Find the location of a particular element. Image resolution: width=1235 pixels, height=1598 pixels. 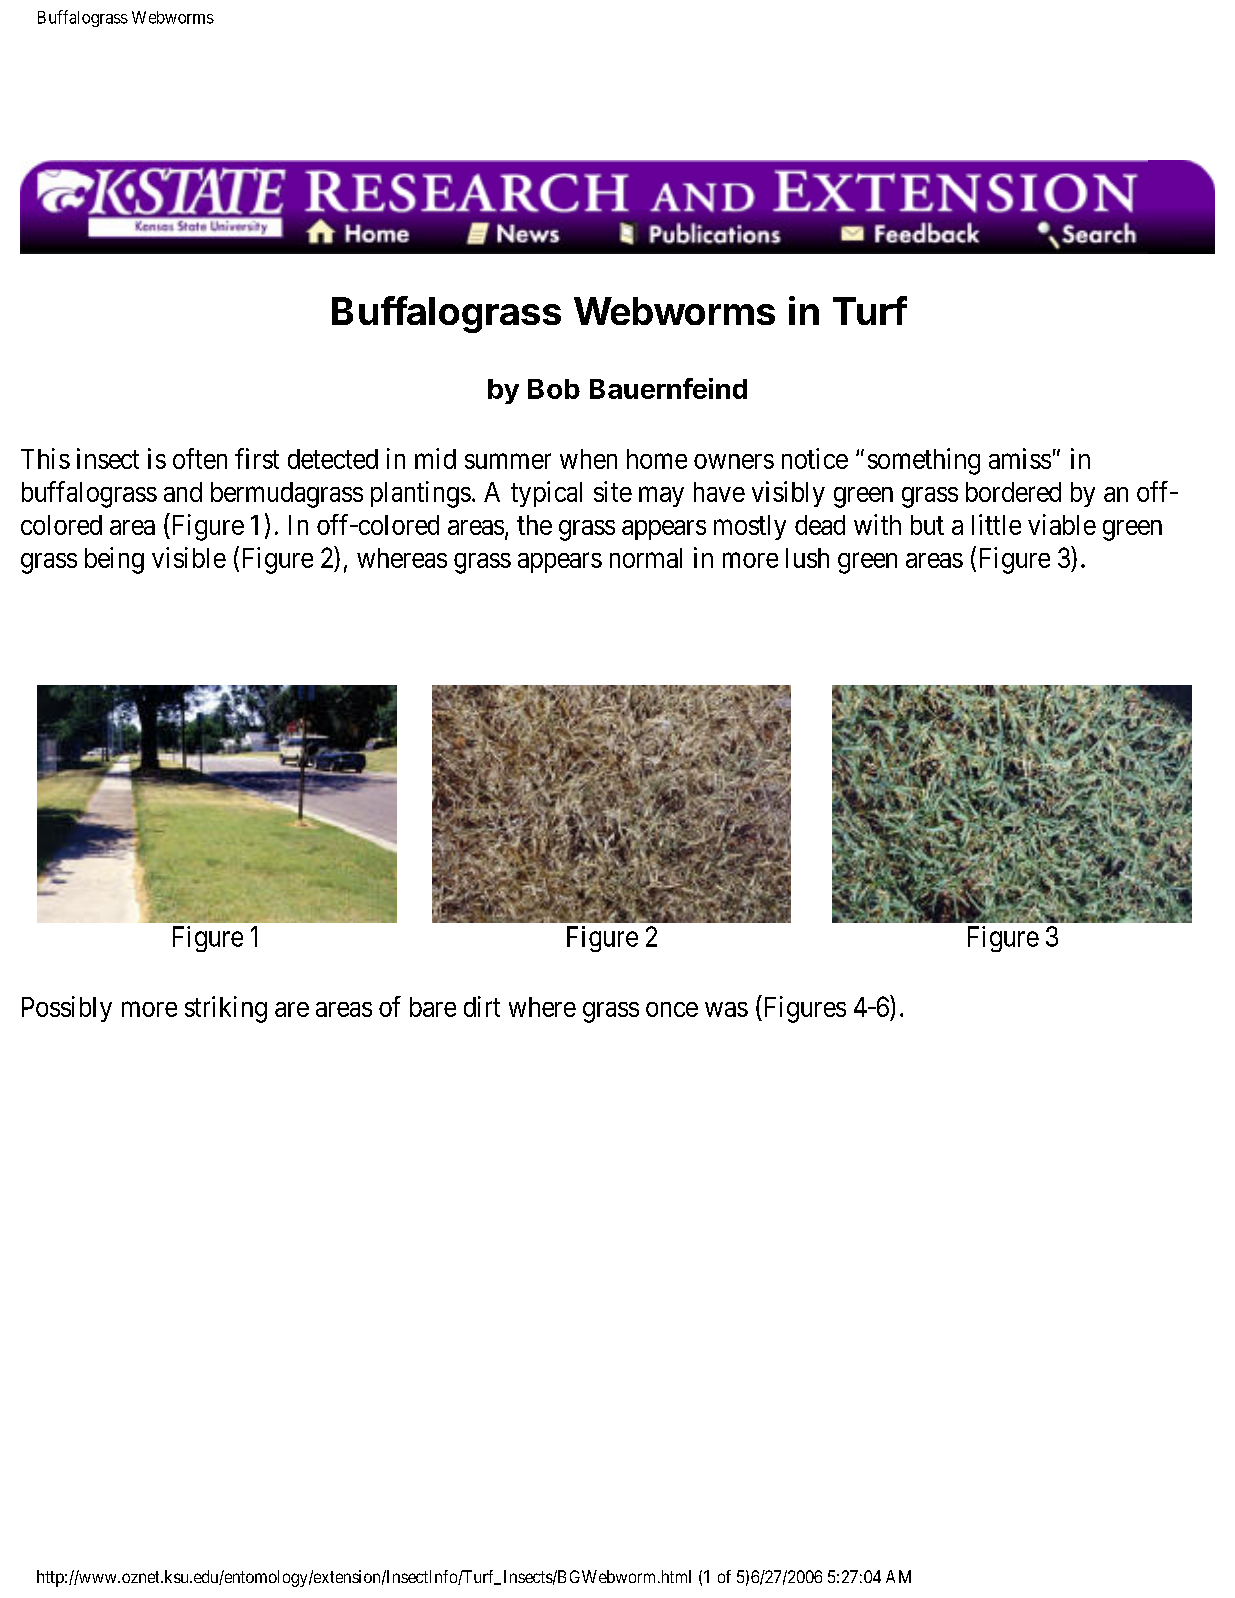

but is located at coordinates (927, 525).
